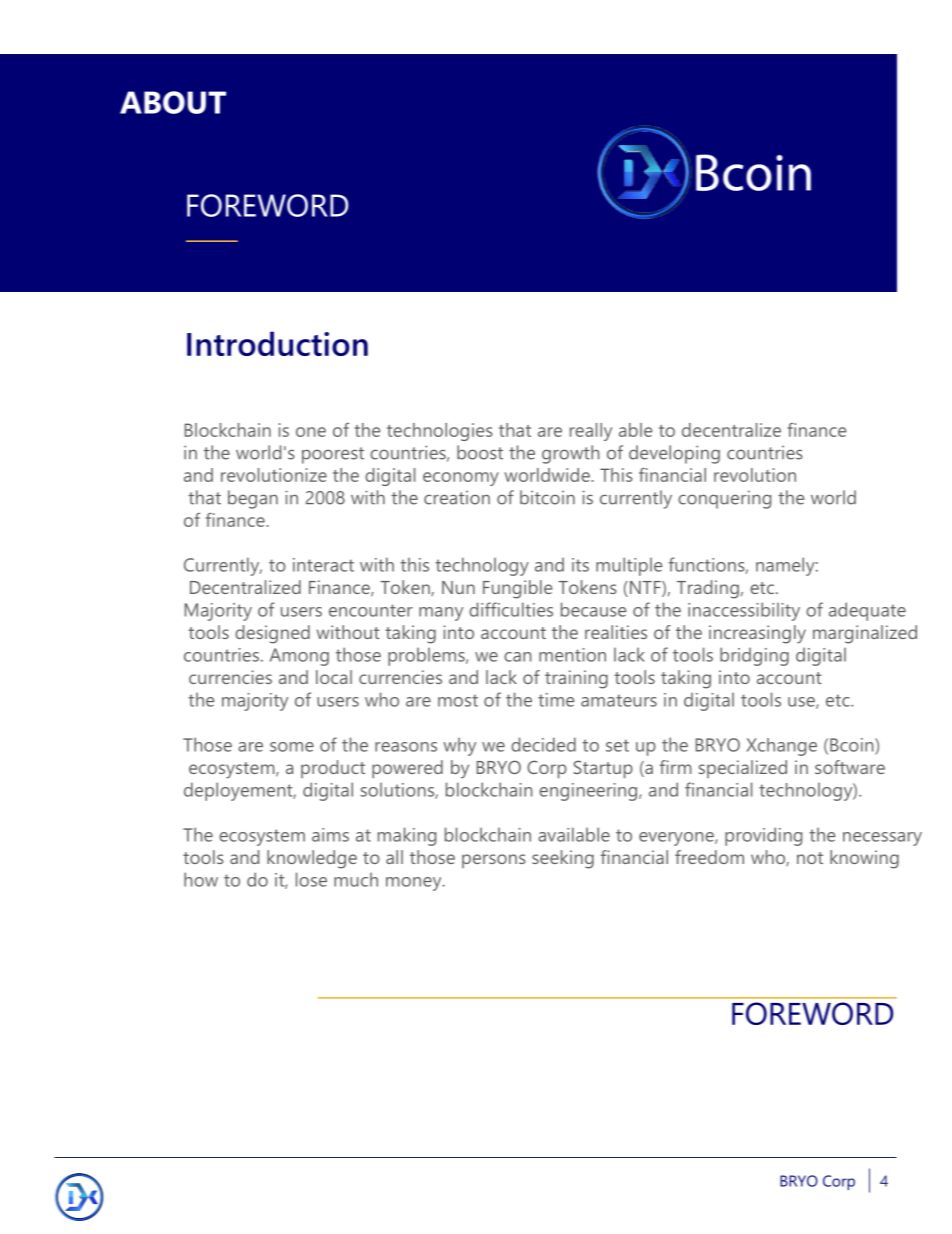 Image resolution: width=952 pixels, height=1234 pixels. What do you see at coordinates (744, 611) in the screenshot?
I see `inaccessibility` at bounding box center [744, 611].
